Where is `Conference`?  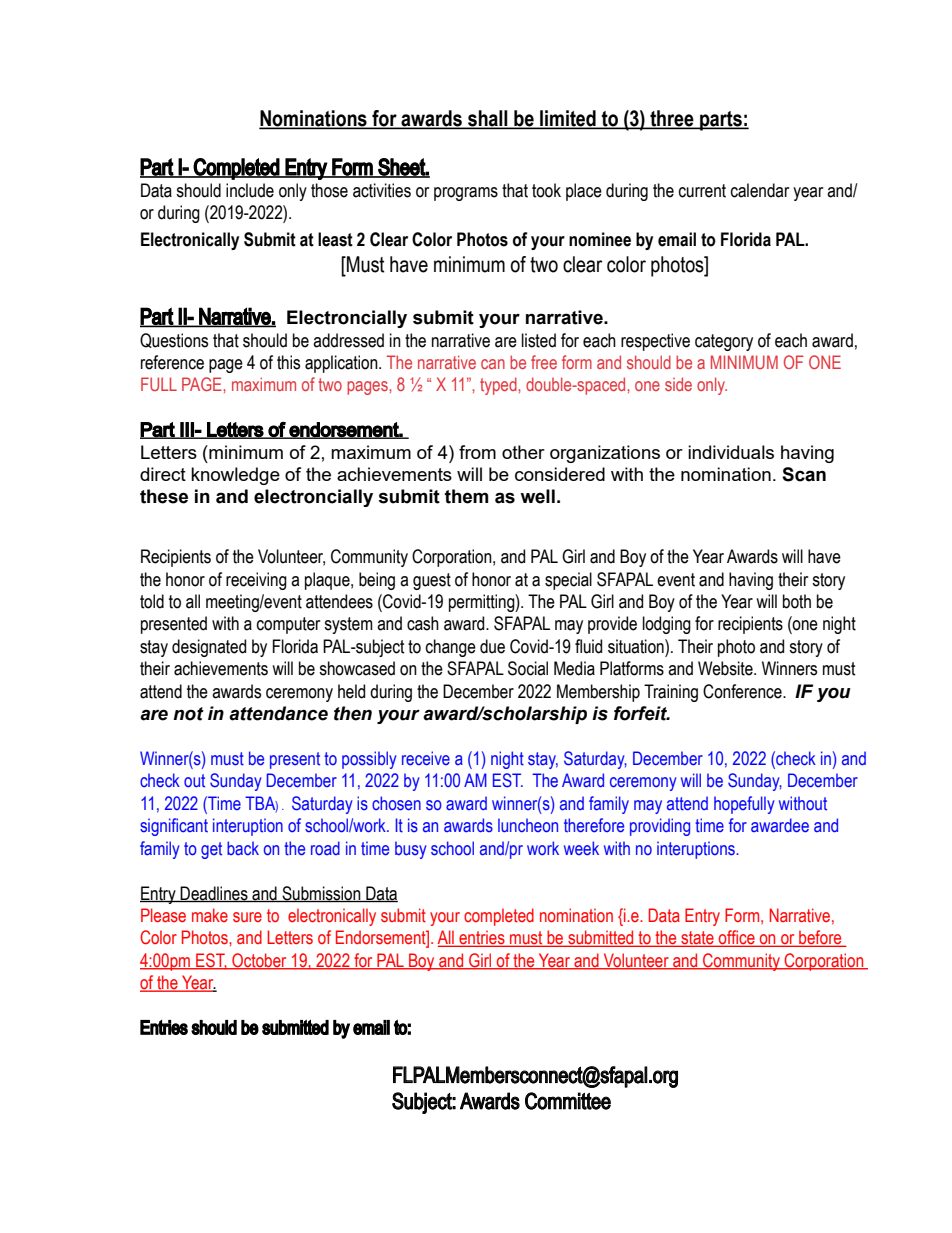
Conference is located at coordinates (743, 691).
